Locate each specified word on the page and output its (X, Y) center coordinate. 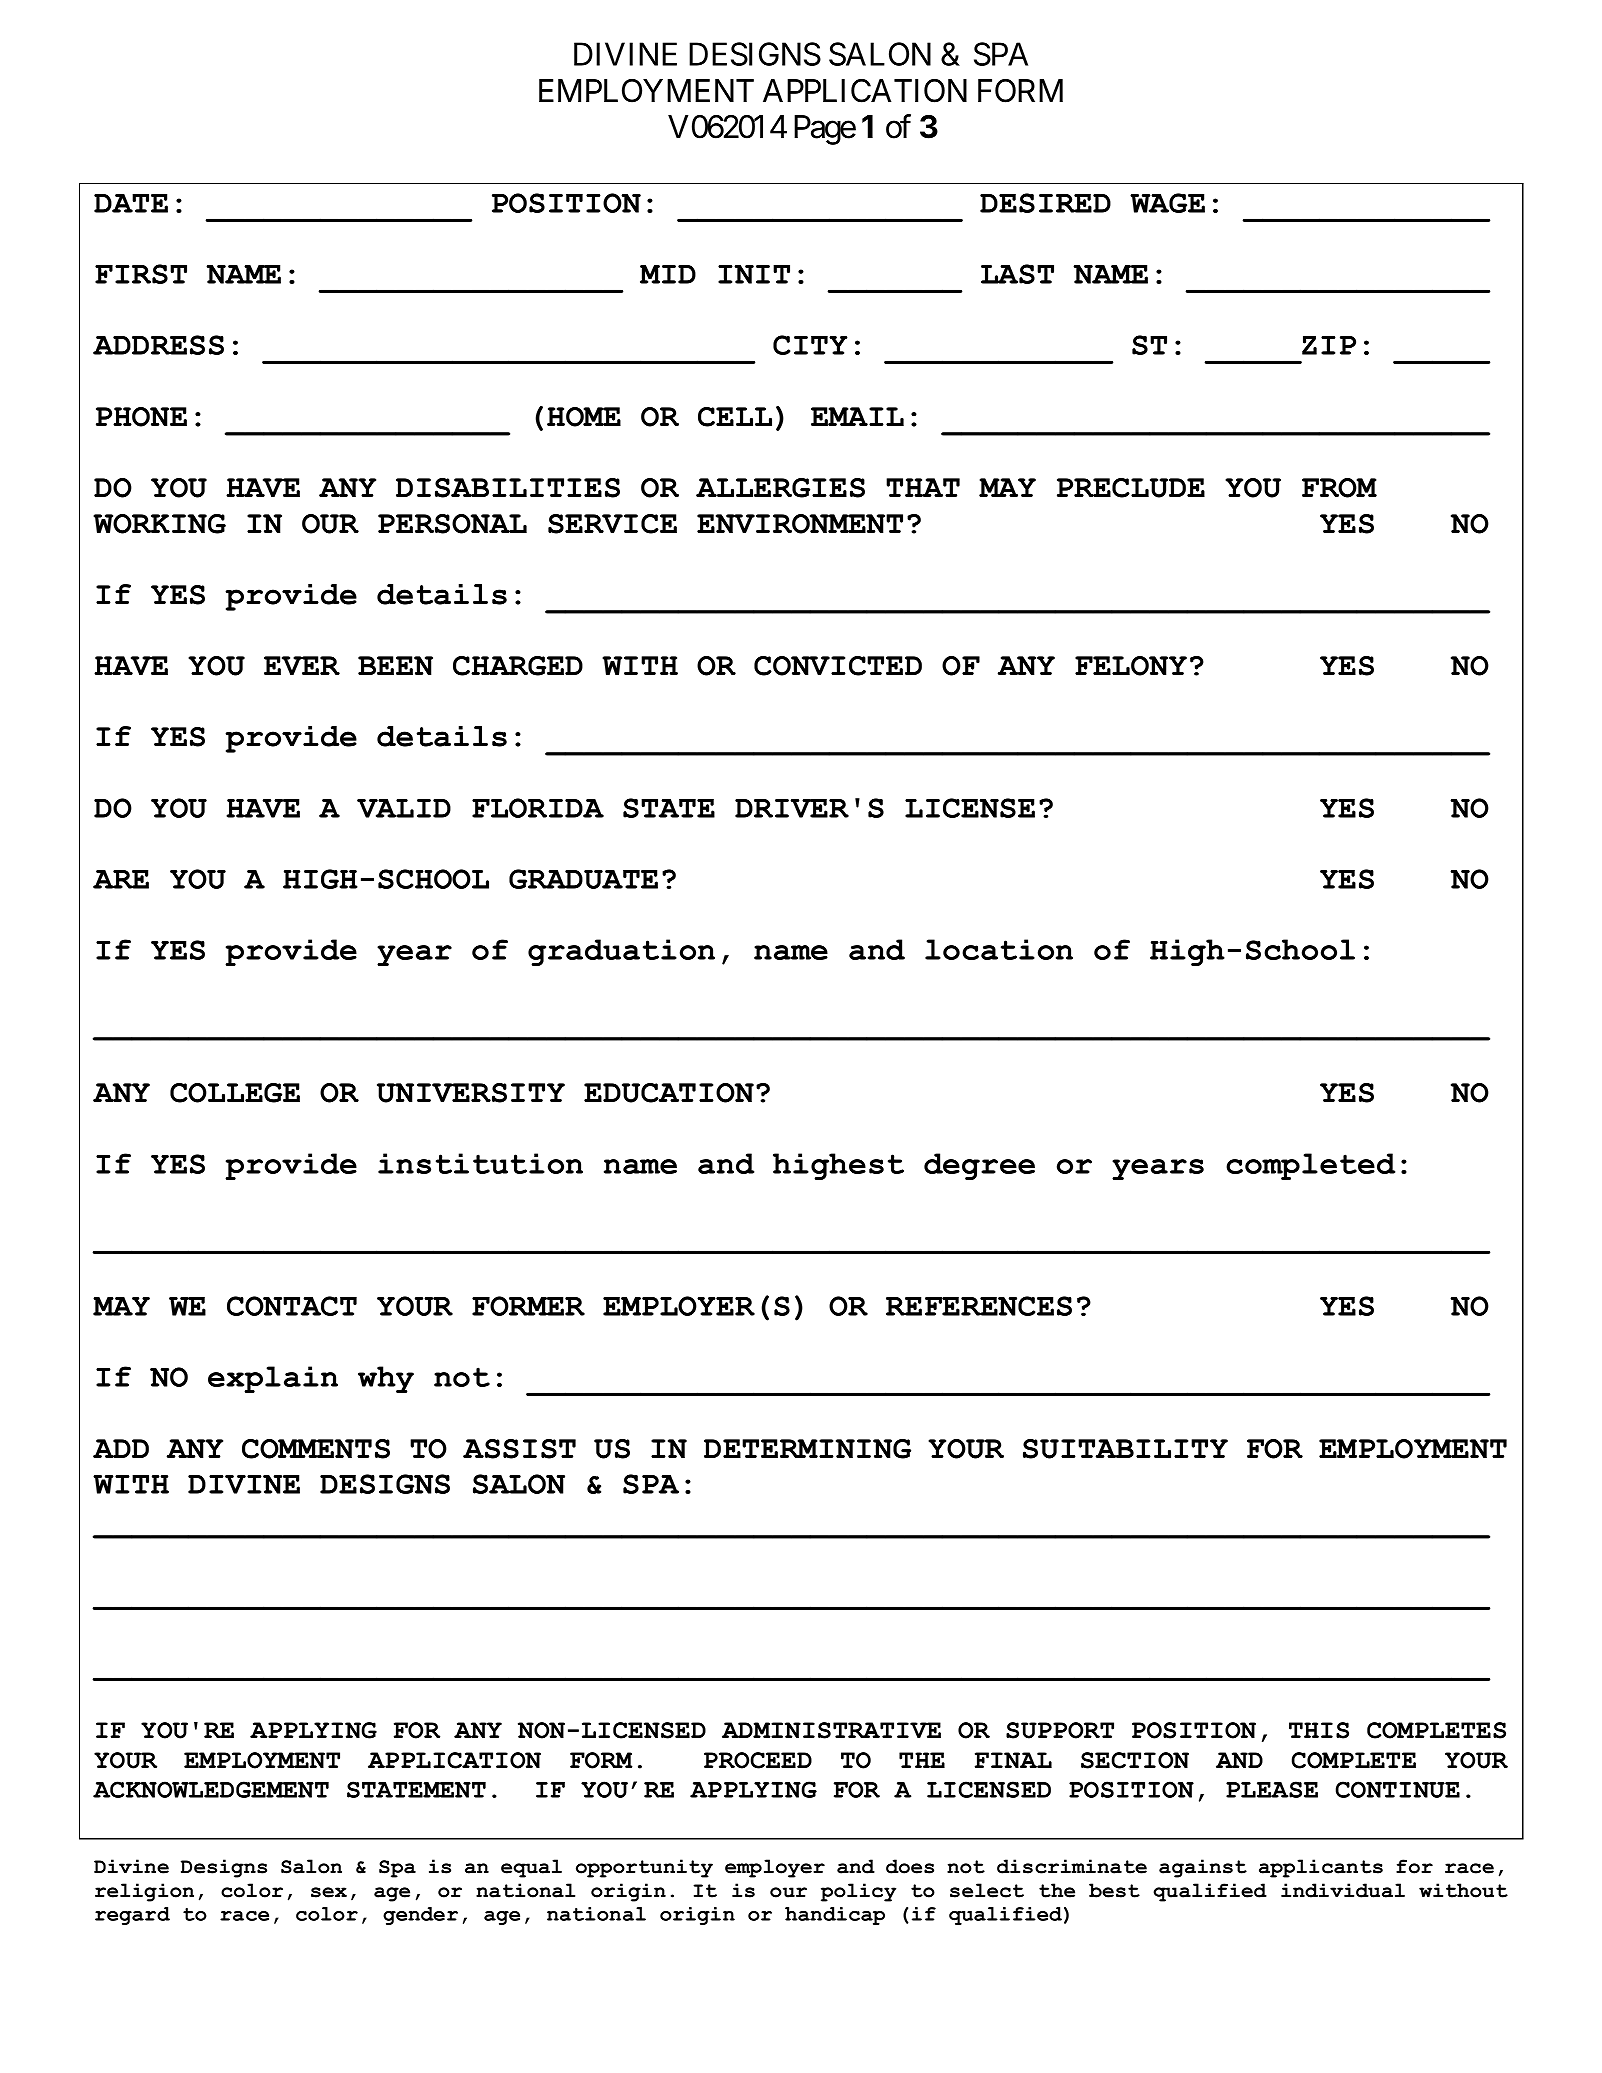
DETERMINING (807, 1449)
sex (329, 1892)
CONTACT (292, 1306)
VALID (404, 808)
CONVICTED (838, 666)
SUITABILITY (1125, 1449)
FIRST (141, 274)
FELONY (1131, 666)
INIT (754, 274)
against (1203, 1868)
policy (858, 1892)
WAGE (1167, 203)
